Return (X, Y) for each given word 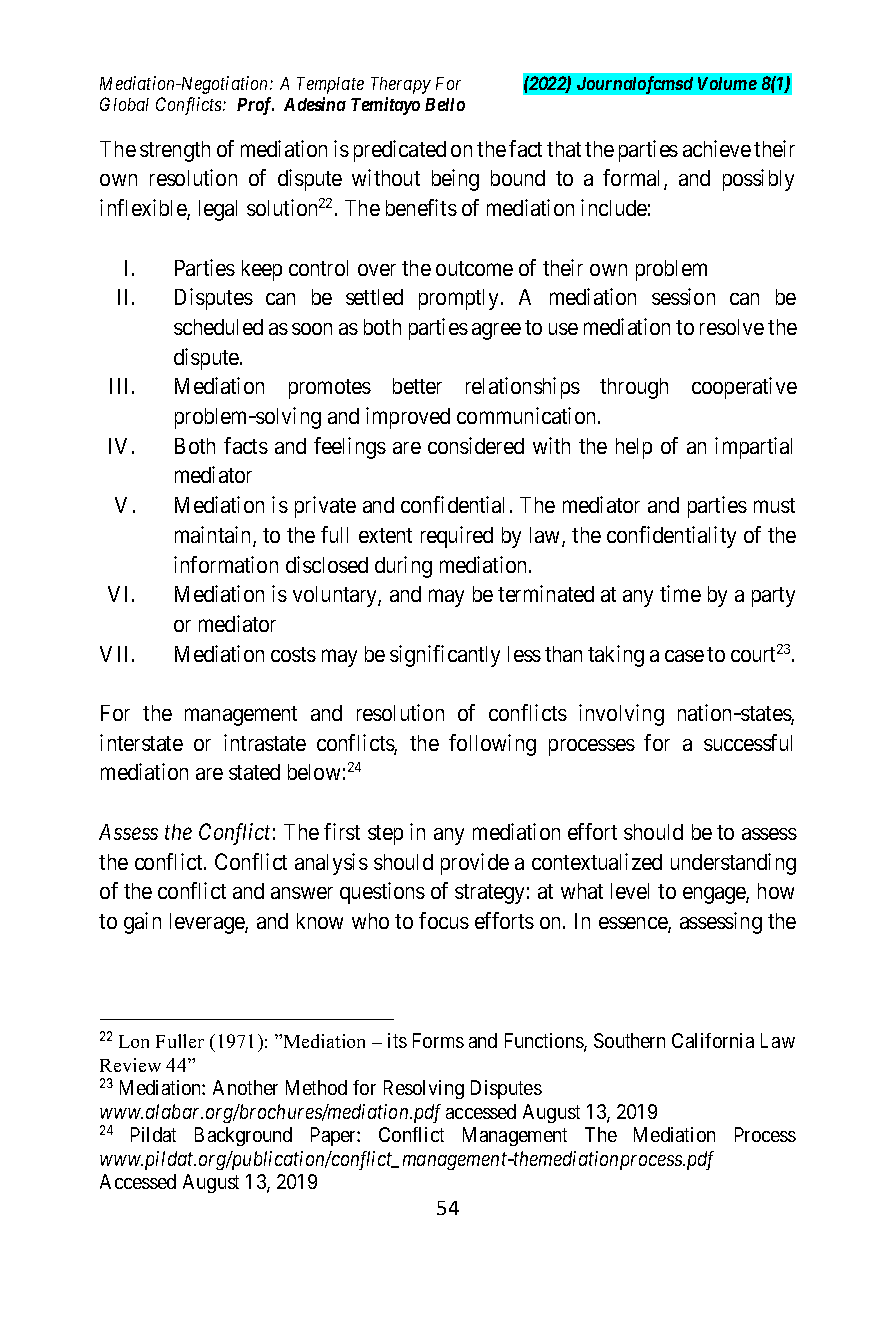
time (680, 593)
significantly (445, 656)
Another (245, 1087)
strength (175, 151)
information (226, 564)
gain (142, 923)
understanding (733, 864)
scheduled (218, 327)
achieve (717, 148)
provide (475, 864)
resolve (732, 327)
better (417, 386)
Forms (438, 1040)
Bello (445, 104)
